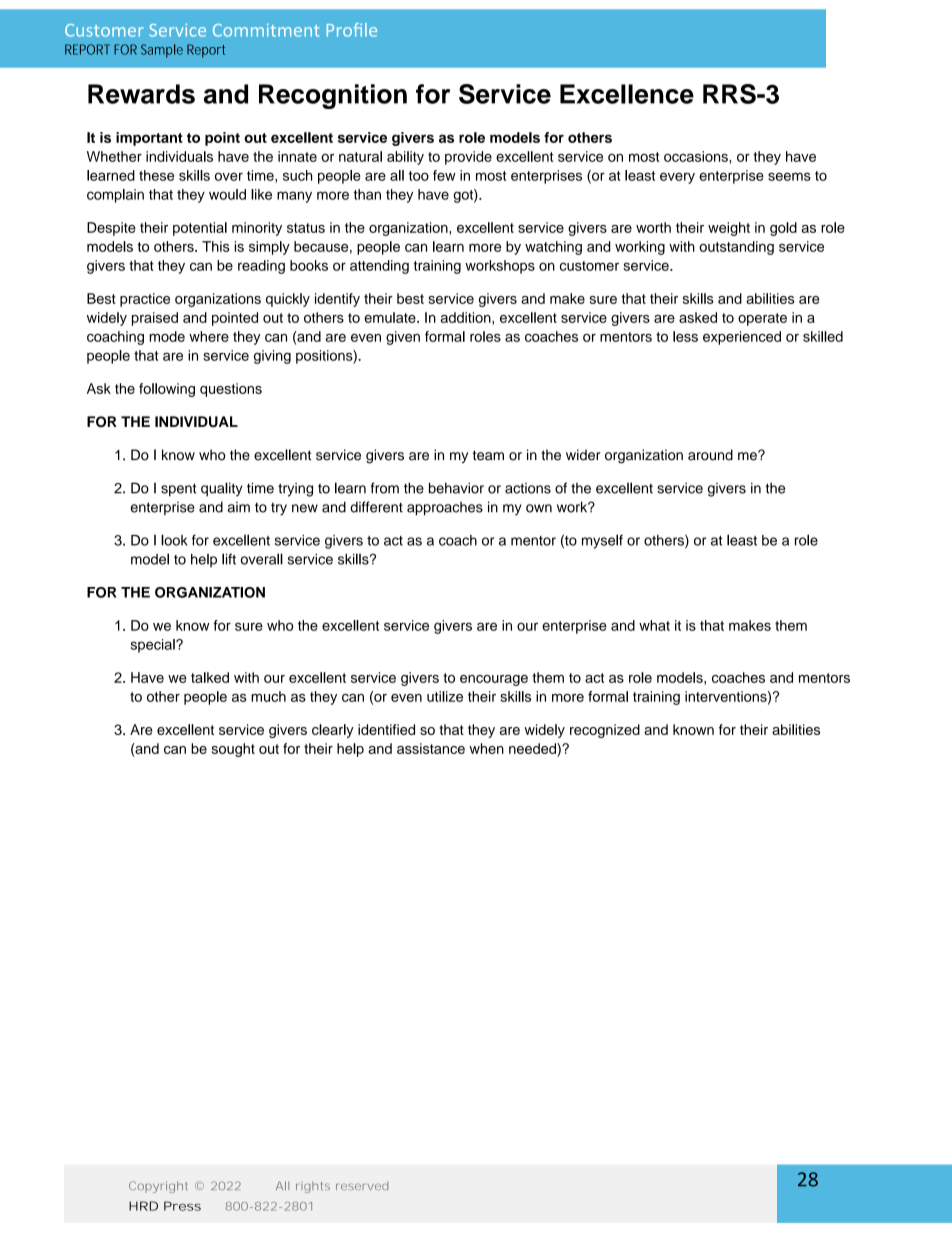 Image resolution: width=952 pixels, height=1233 pixels. Describe the element at coordinates (627, 94) in the screenshot. I see `Excellence` at that location.
